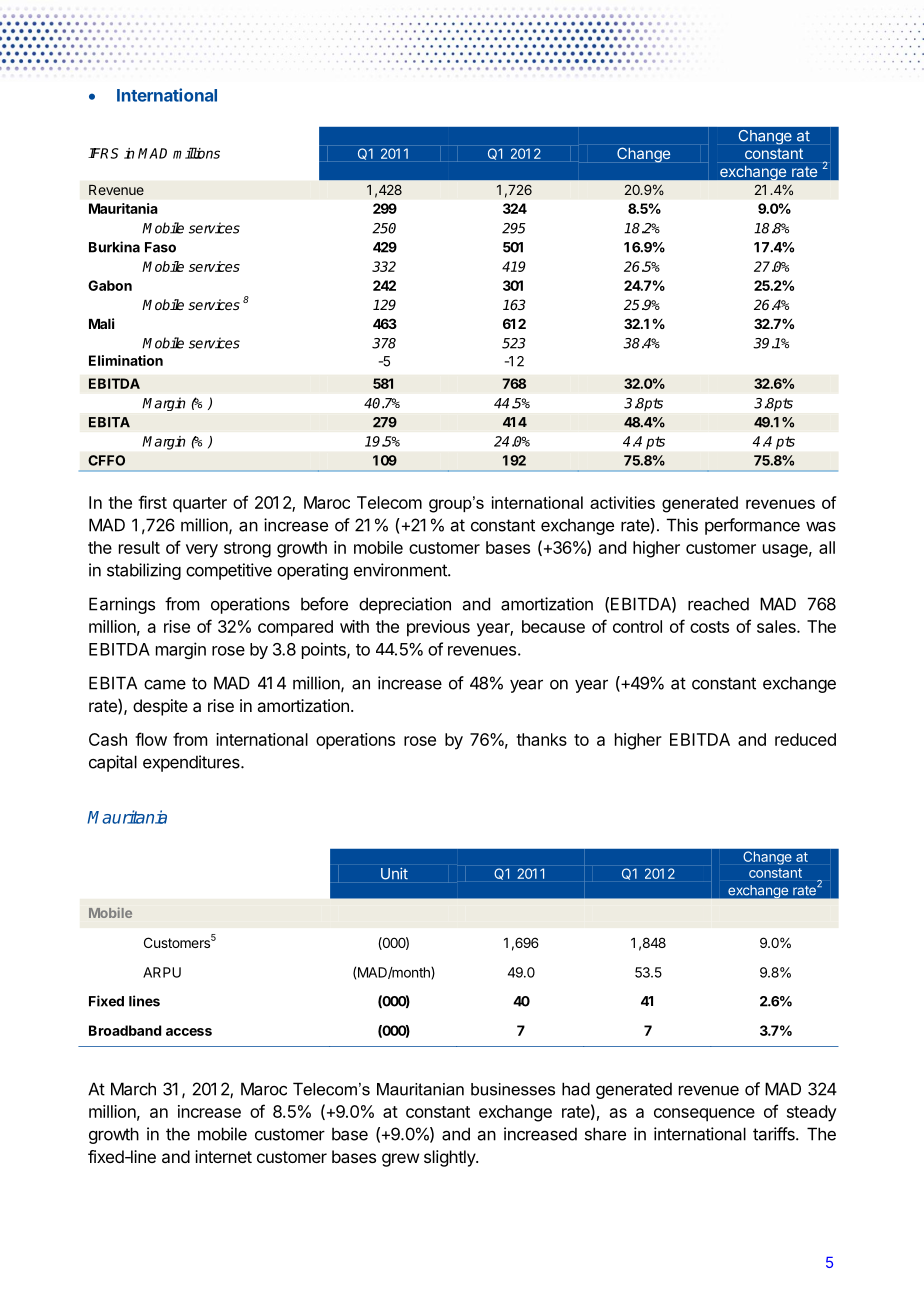  What do you see at coordinates (114, 247) in the screenshot?
I see `Burkina` at bounding box center [114, 247].
